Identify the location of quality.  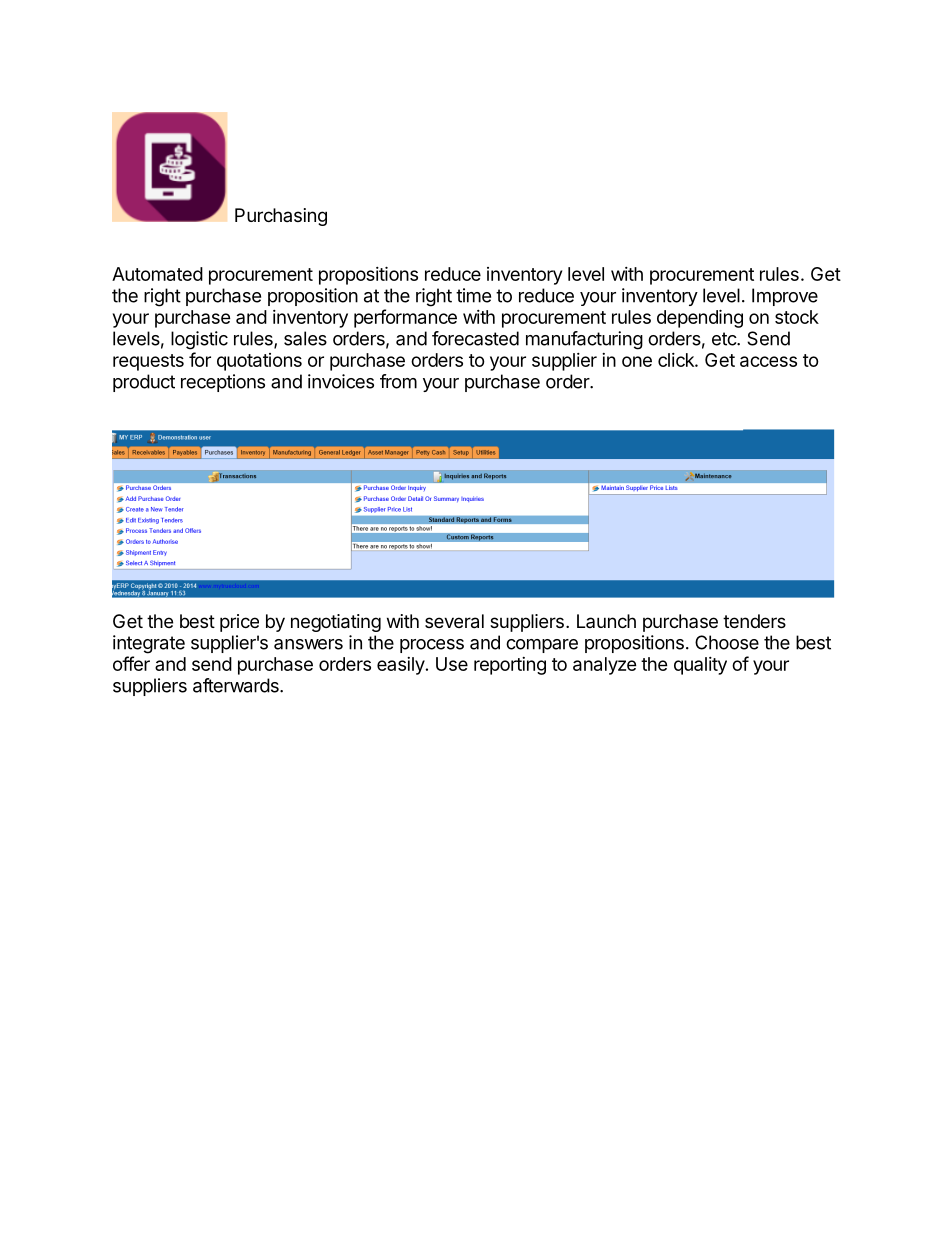
(700, 666).
